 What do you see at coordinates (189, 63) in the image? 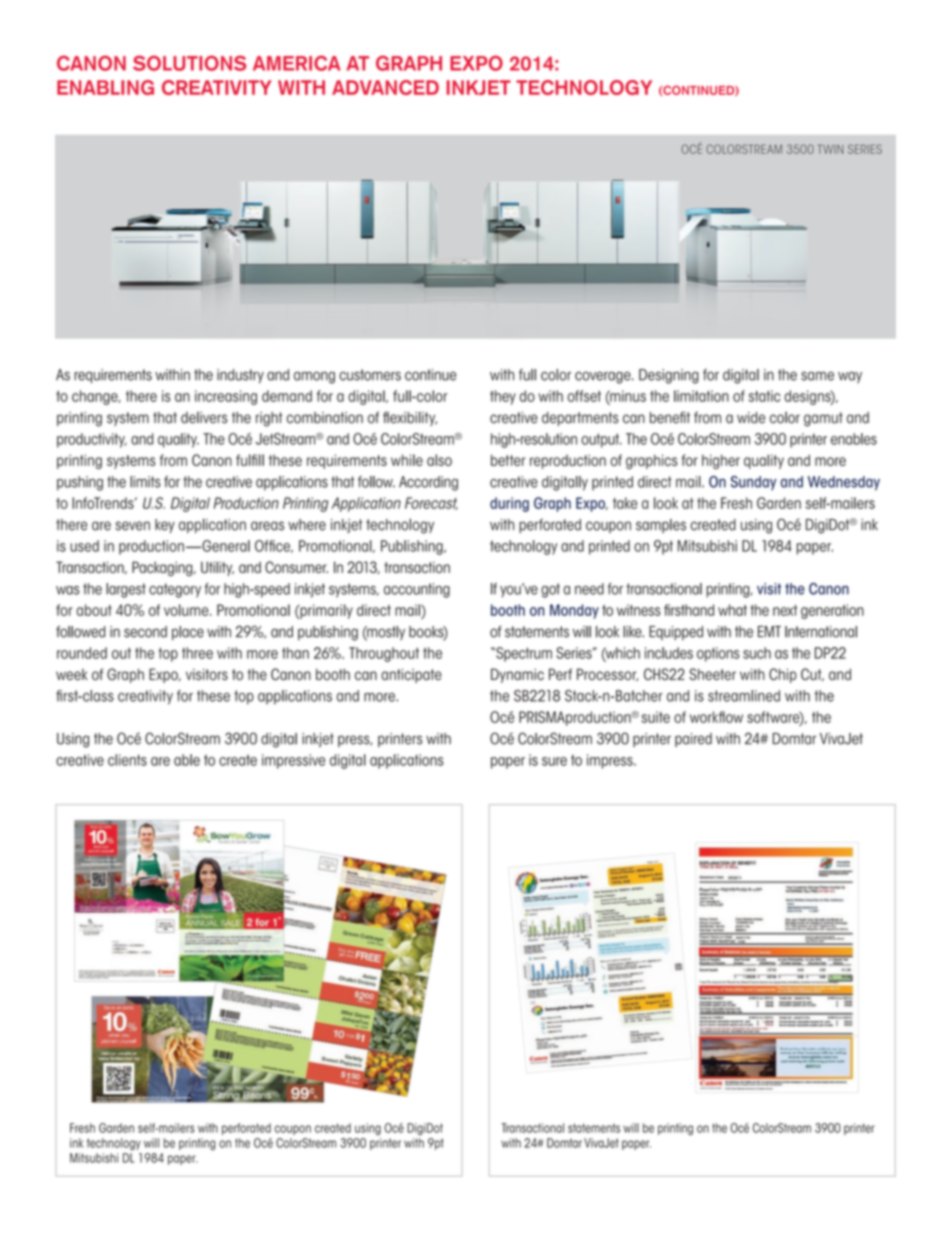
I see `SOLUTIONS` at bounding box center [189, 63].
